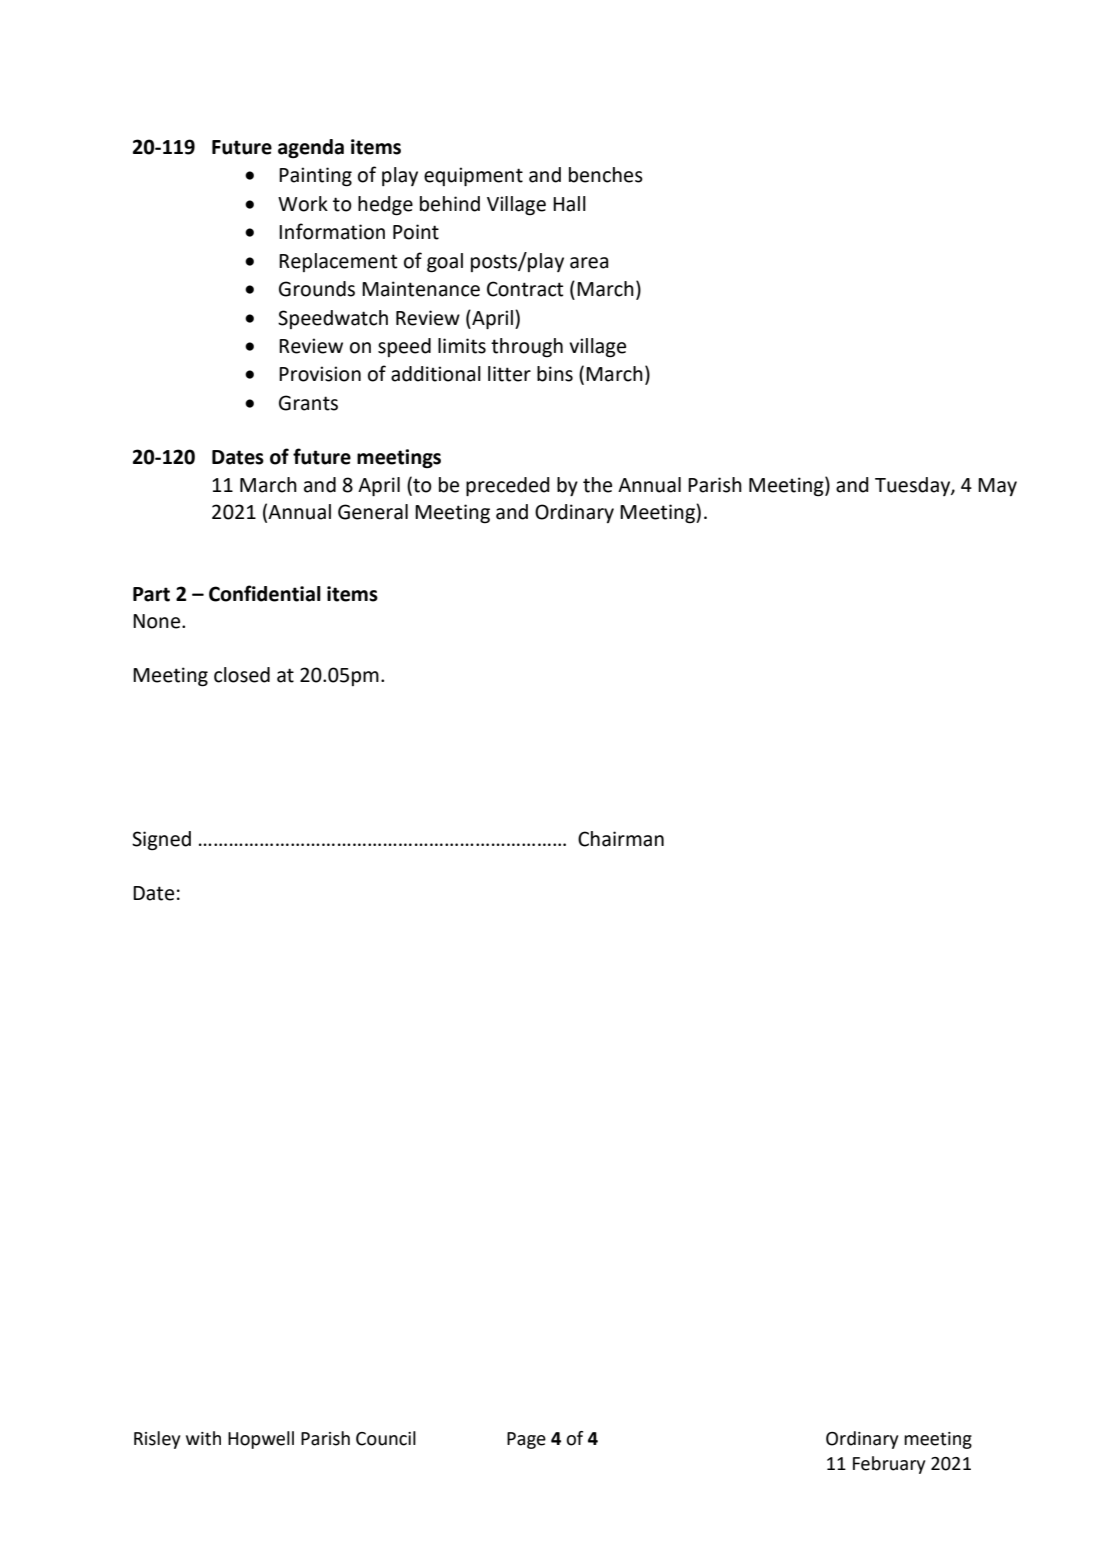  I want to click on Chairman, so click(621, 839).
